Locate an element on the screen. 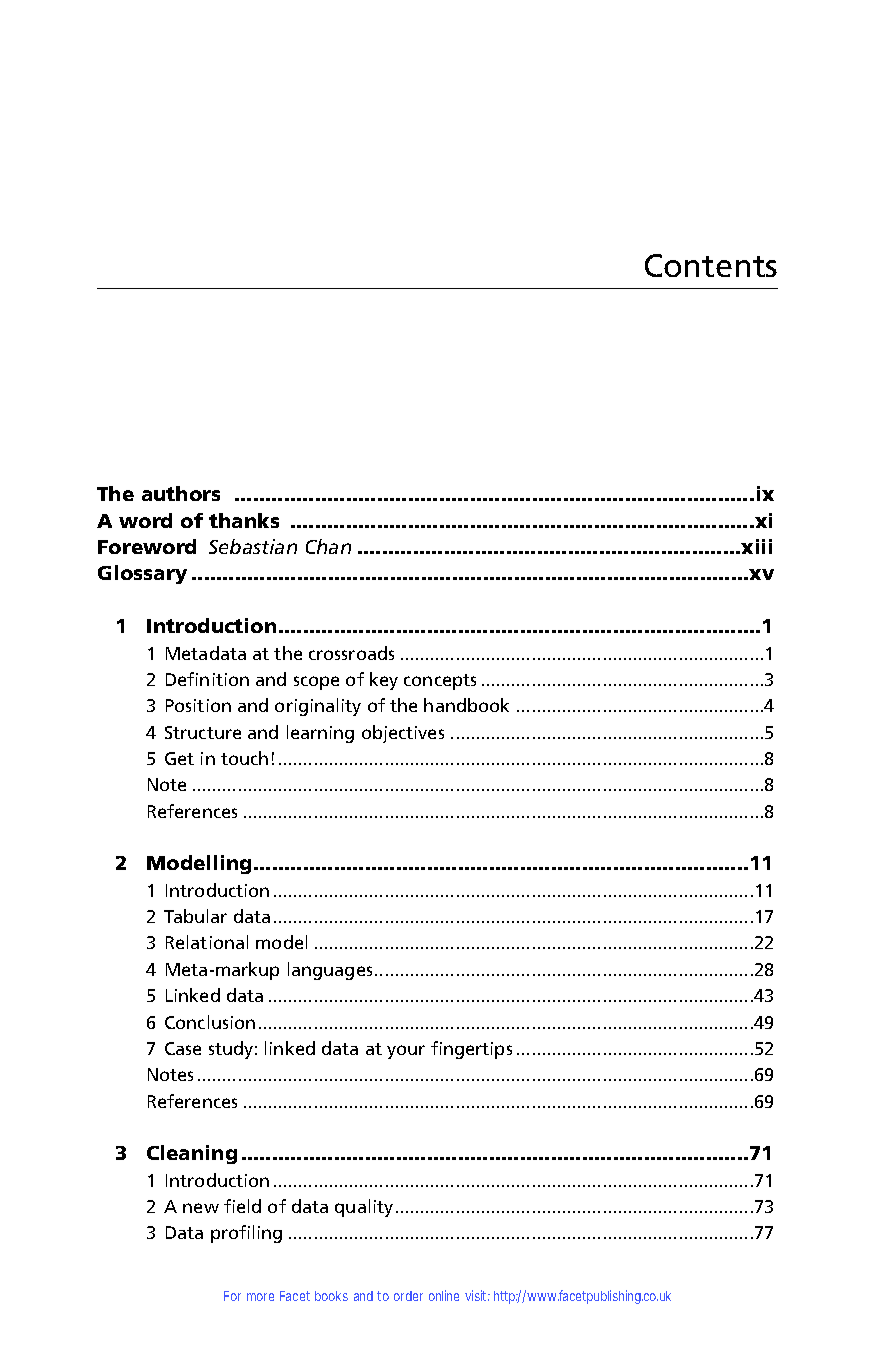  online is located at coordinates (444, 1295).
